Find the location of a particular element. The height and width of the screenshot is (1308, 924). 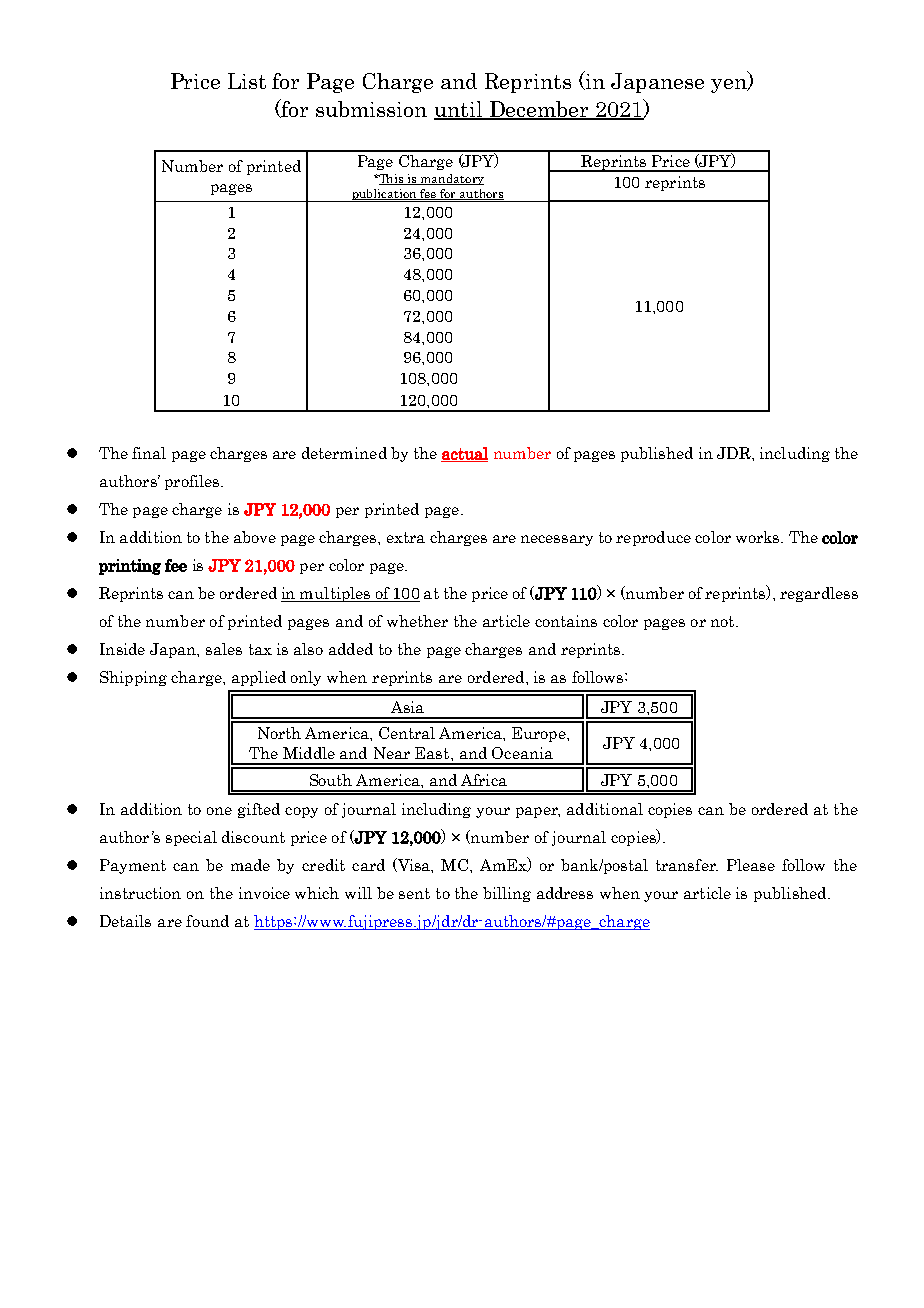

billing is located at coordinates (507, 894).
